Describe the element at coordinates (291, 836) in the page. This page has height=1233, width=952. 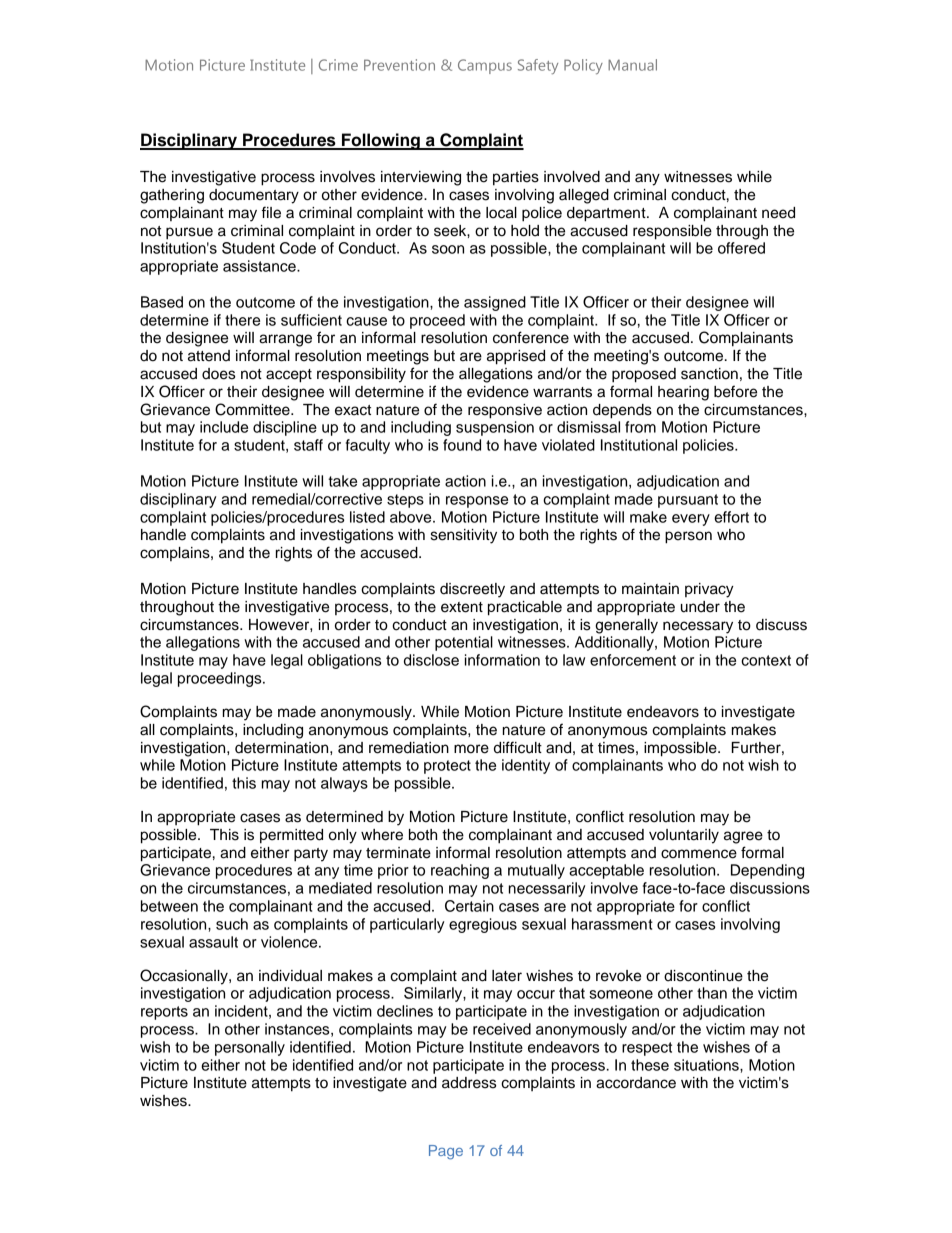
I see `permitted` at that location.
